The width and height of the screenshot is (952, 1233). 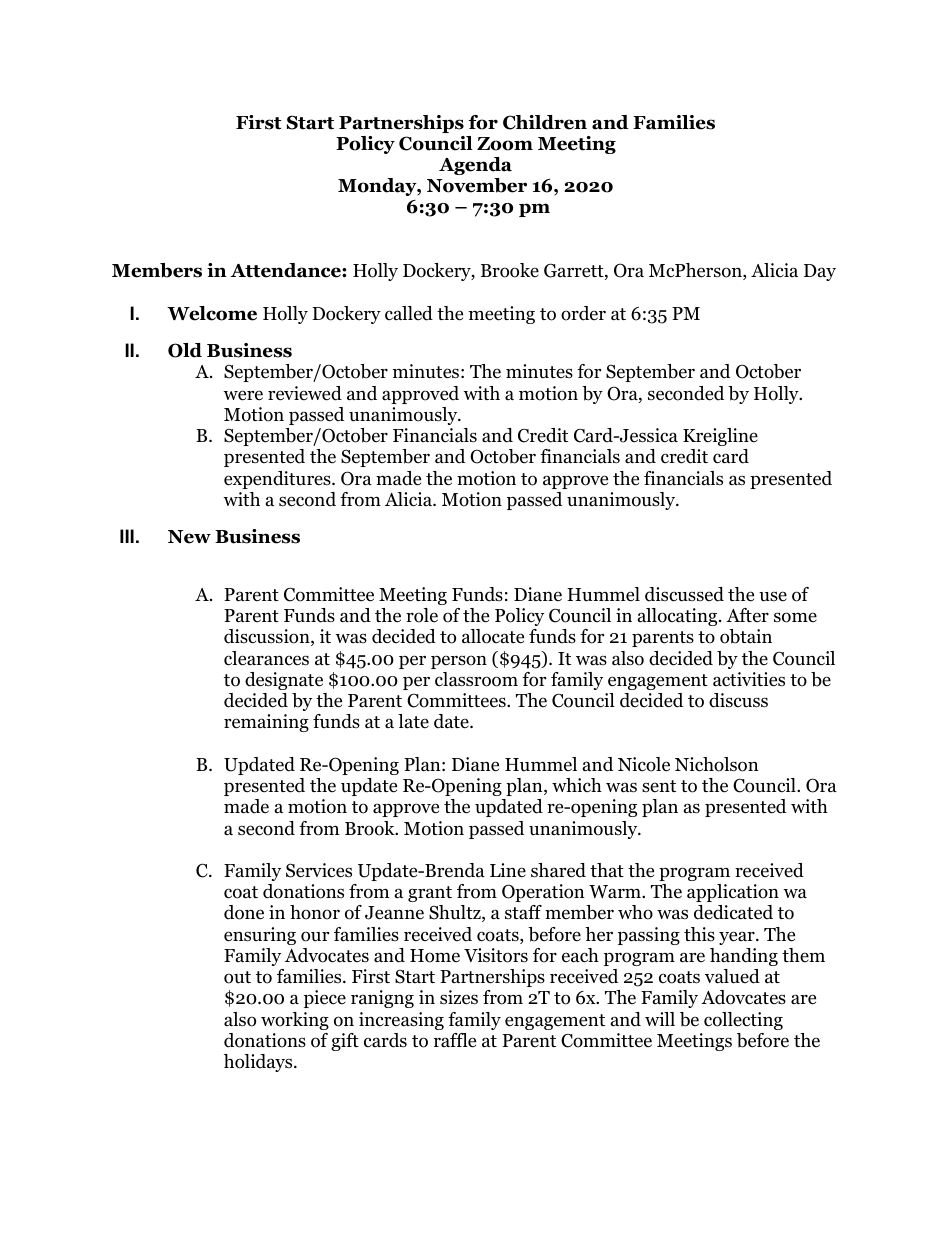 I want to click on raffle, so click(x=455, y=1040).
